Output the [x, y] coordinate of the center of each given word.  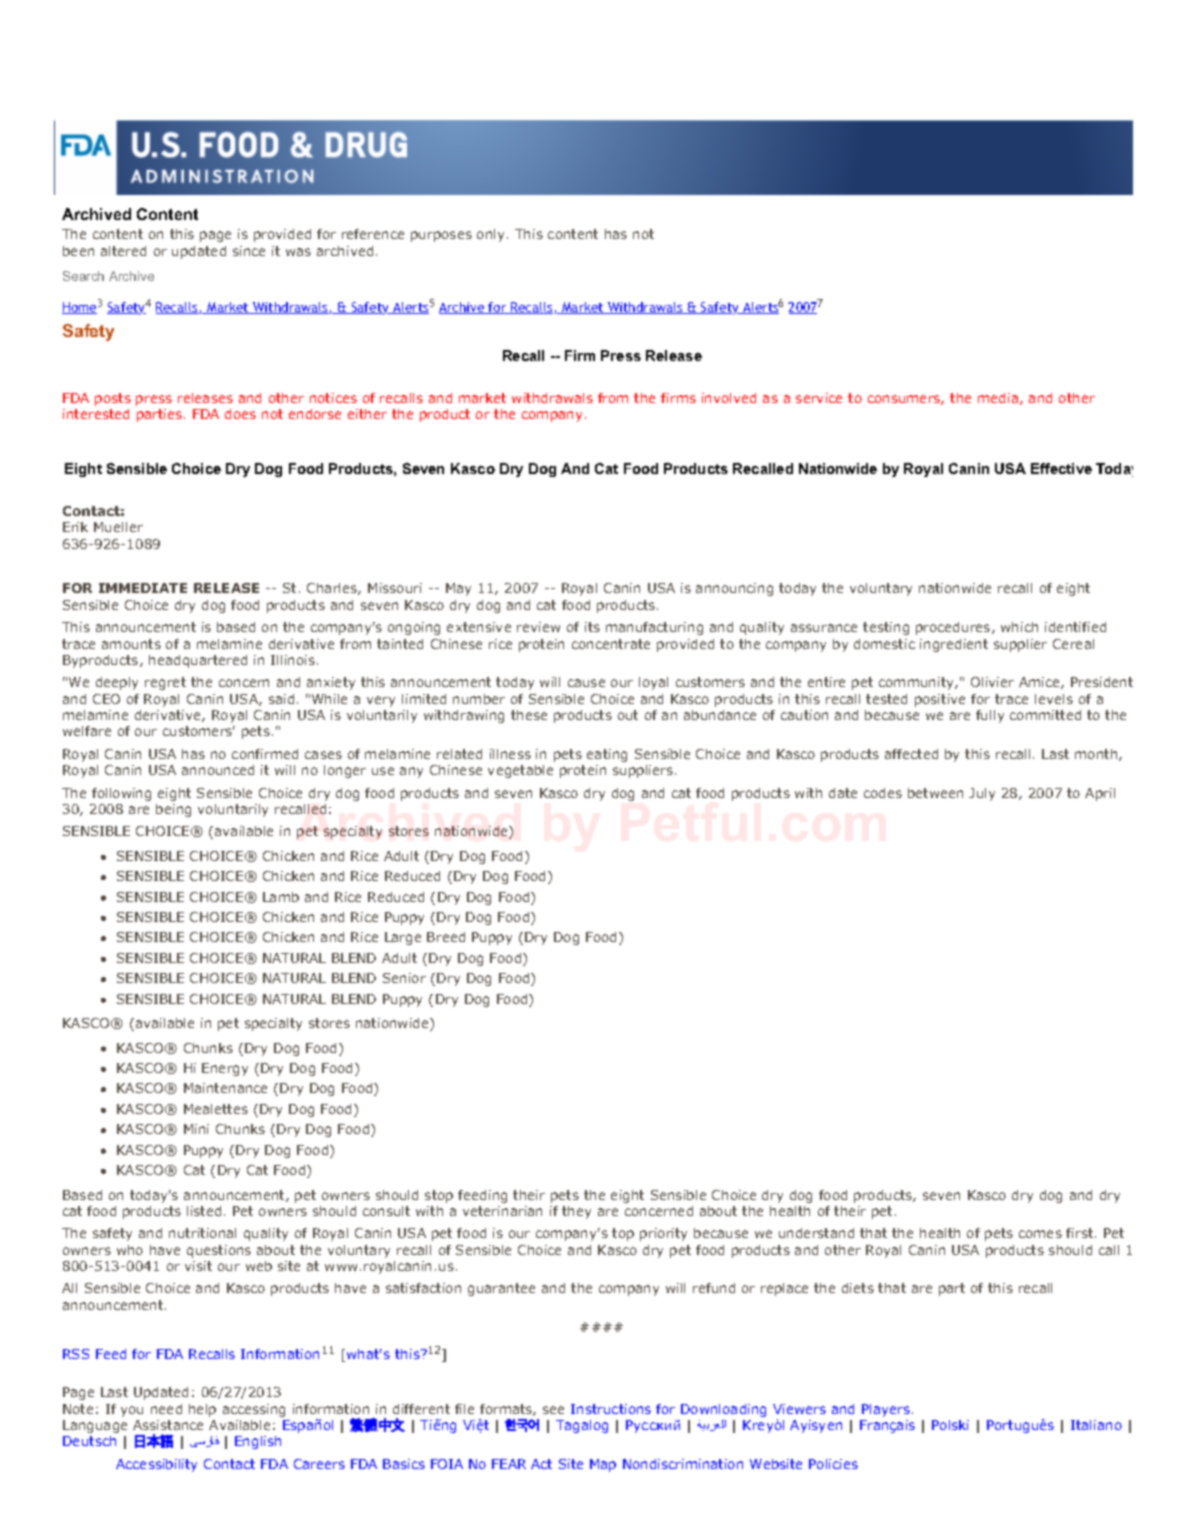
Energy [225, 1069]
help [202, 1410]
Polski [950, 1425]
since [249, 251]
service [819, 398]
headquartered [198, 661]
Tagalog [582, 1426]
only [490, 235]
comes [1040, 1234]
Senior [404, 978]
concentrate [611, 644]
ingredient [954, 645]
